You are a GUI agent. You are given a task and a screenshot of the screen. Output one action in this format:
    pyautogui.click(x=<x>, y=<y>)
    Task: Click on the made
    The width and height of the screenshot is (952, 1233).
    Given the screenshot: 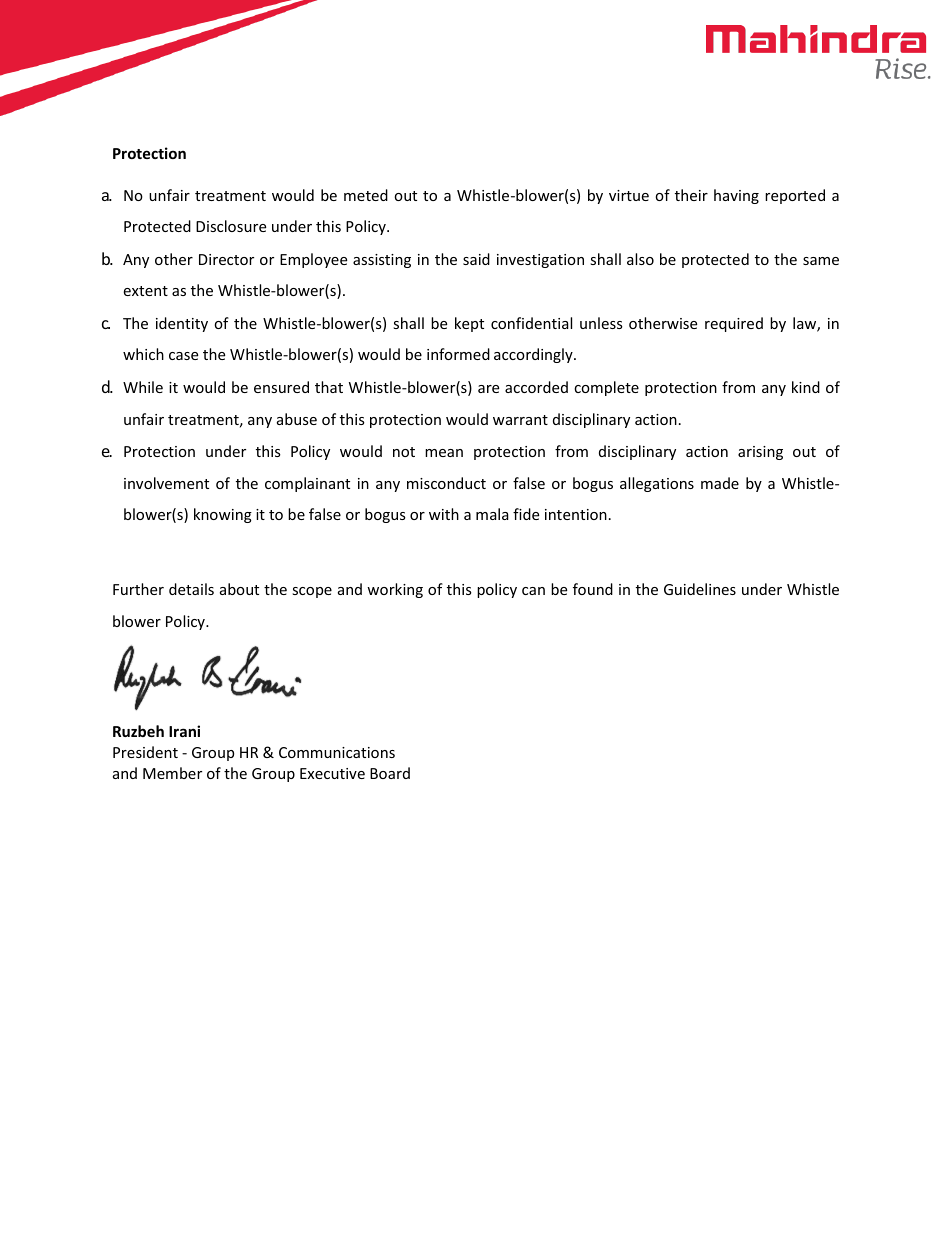 What is the action you would take?
    pyautogui.click(x=720, y=483)
